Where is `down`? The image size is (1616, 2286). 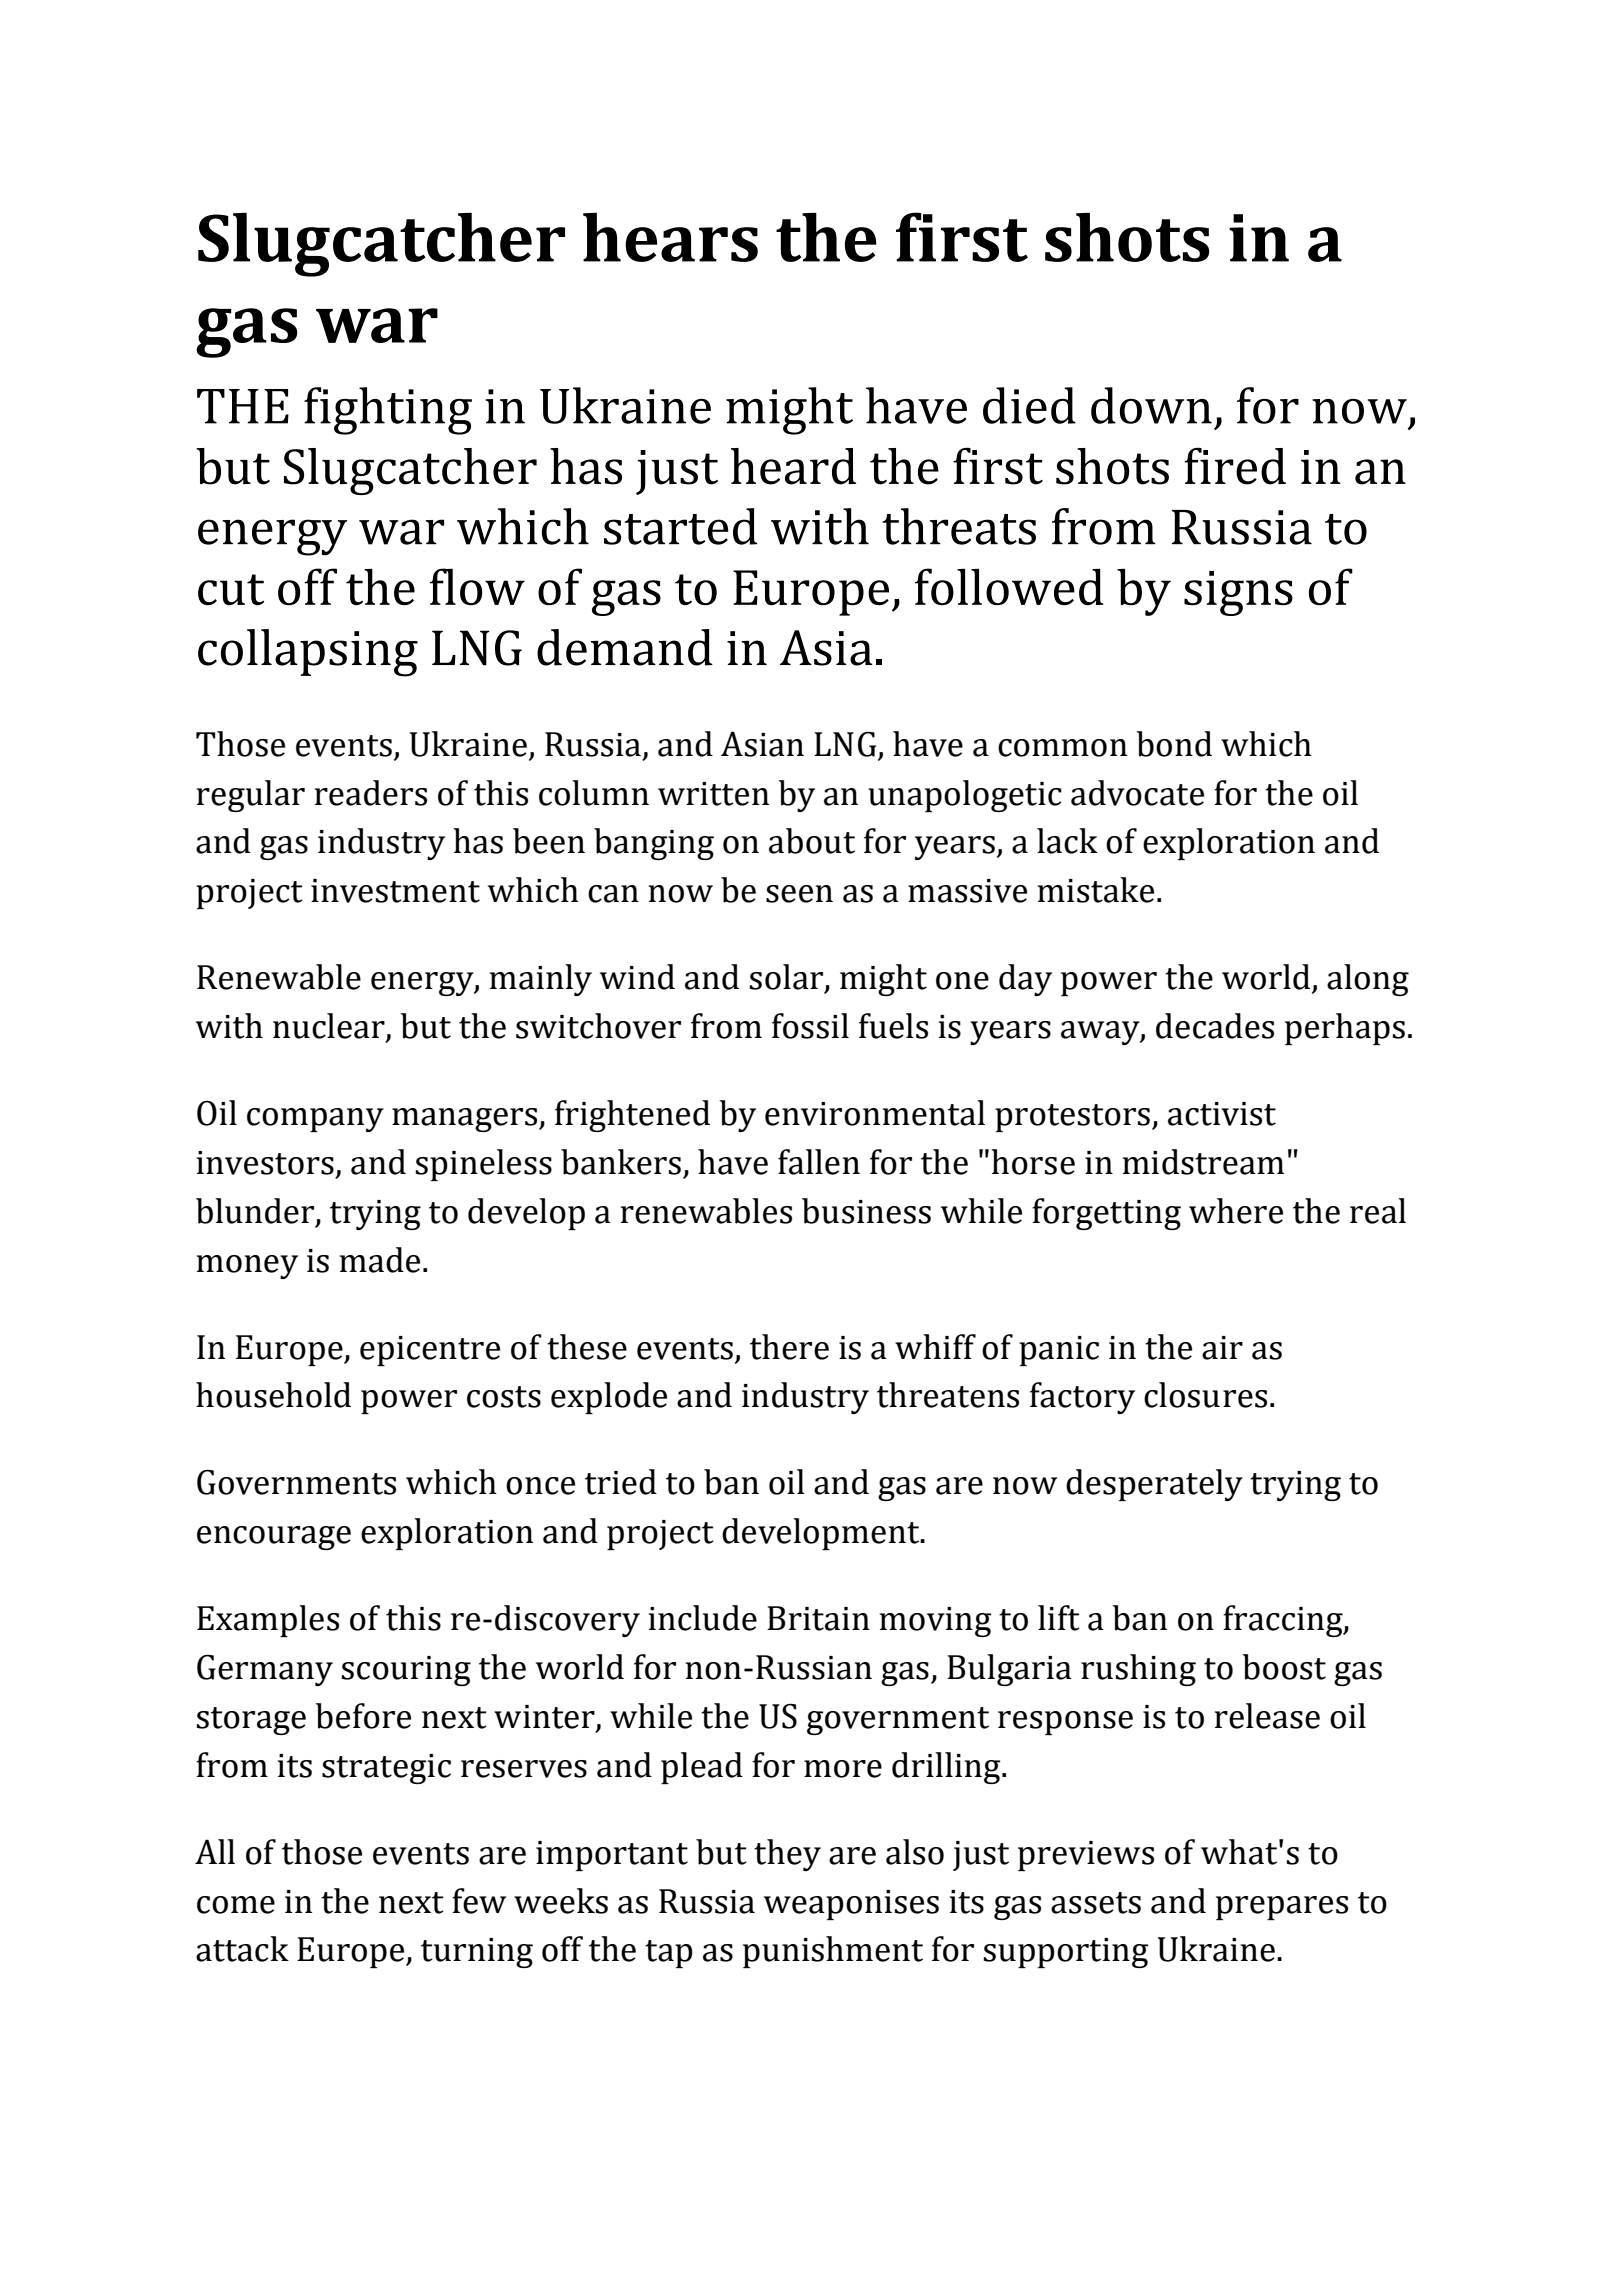
down is located at coordinates (1151, 405).
